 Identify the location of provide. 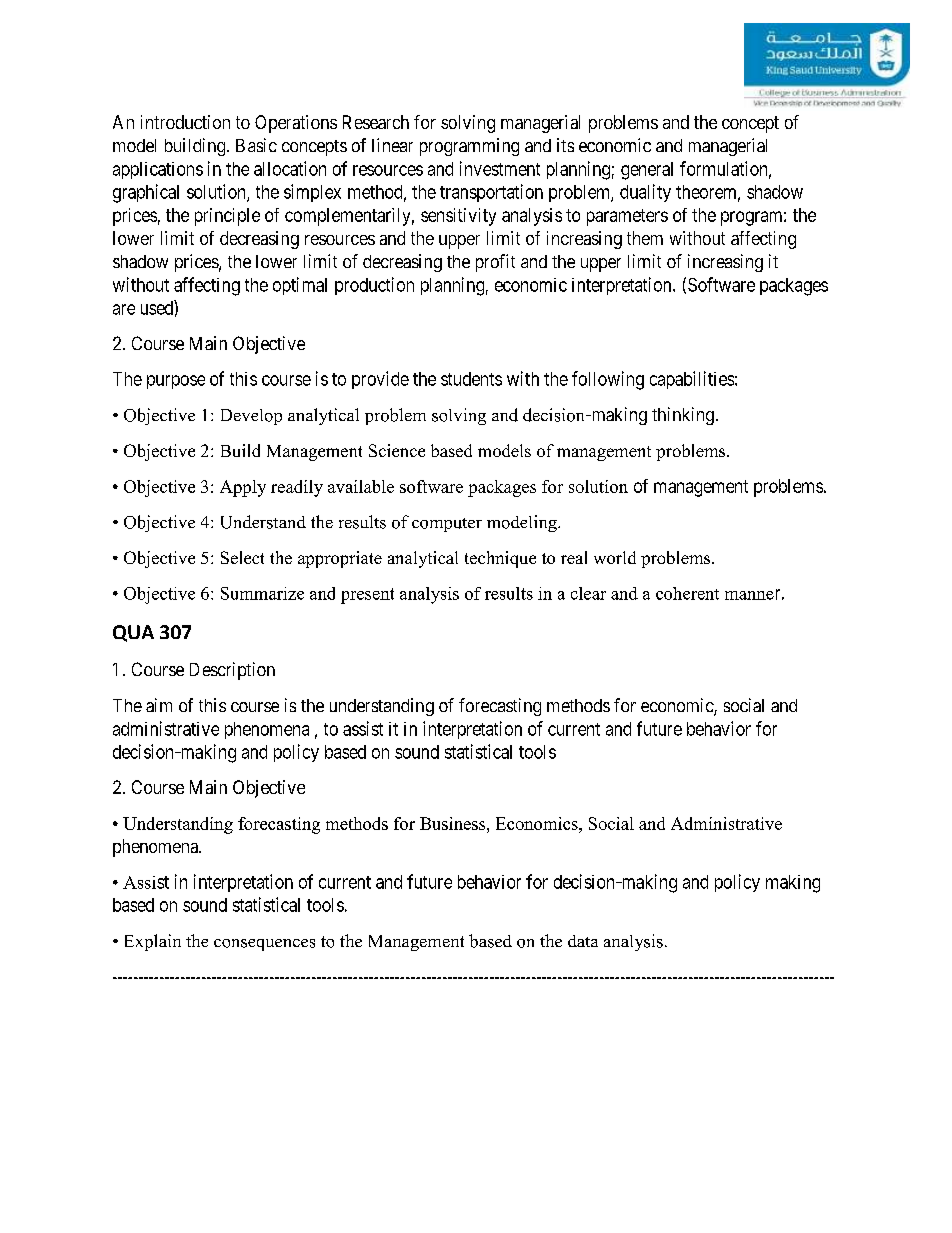
(380, 380).
